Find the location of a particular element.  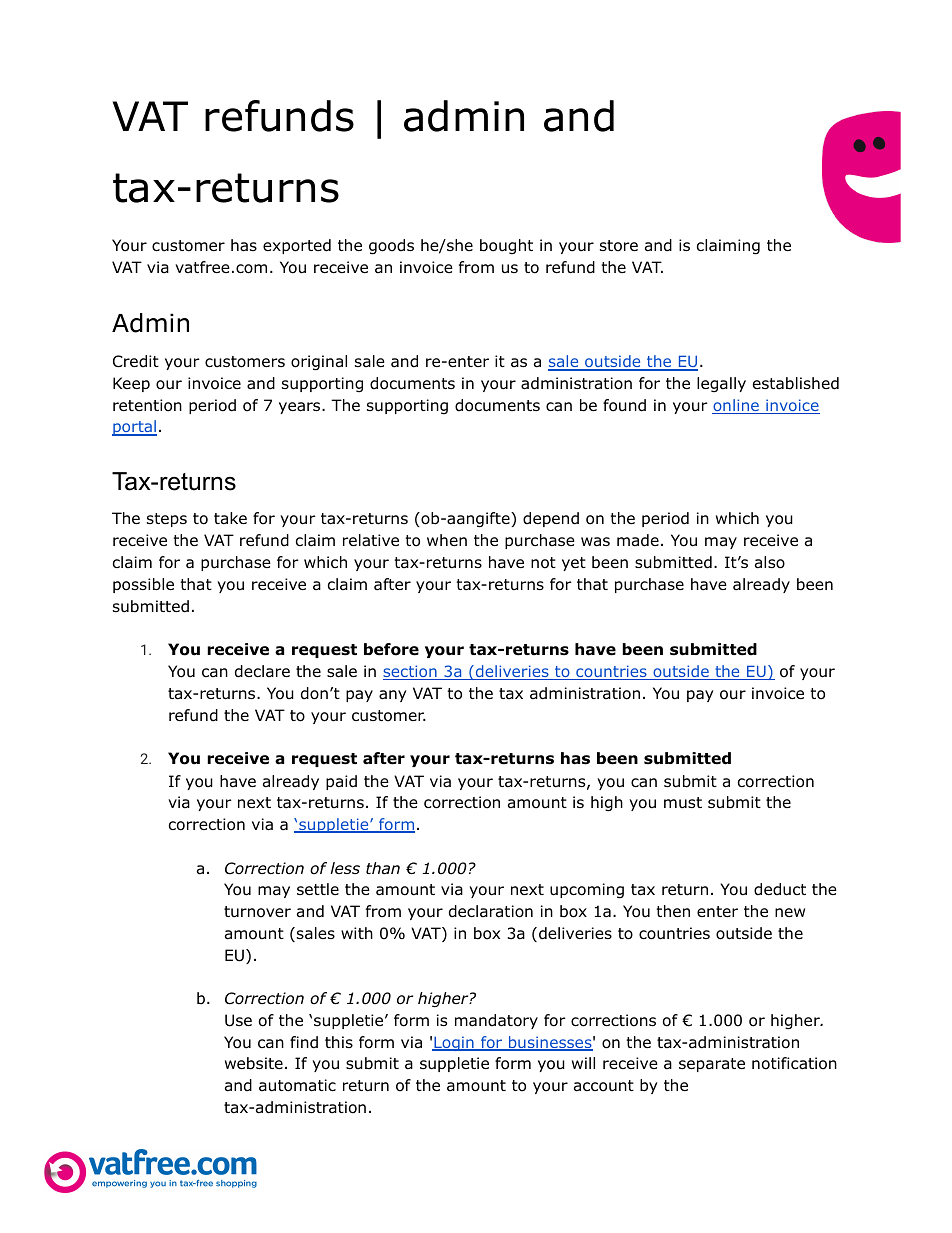

declare is located at coordinates (262, 671).
